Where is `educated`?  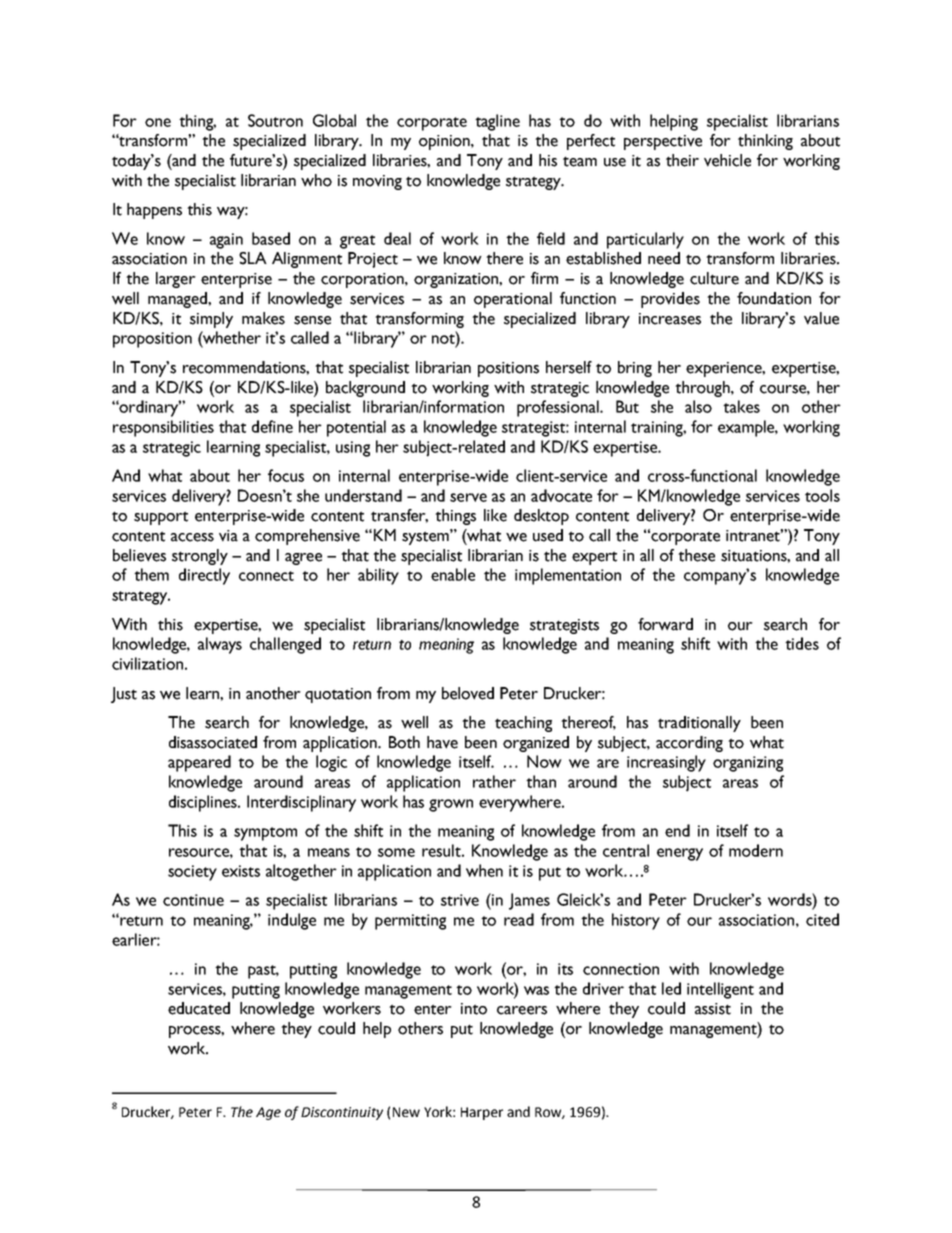 educated is located at coordinates (199, 1008).
